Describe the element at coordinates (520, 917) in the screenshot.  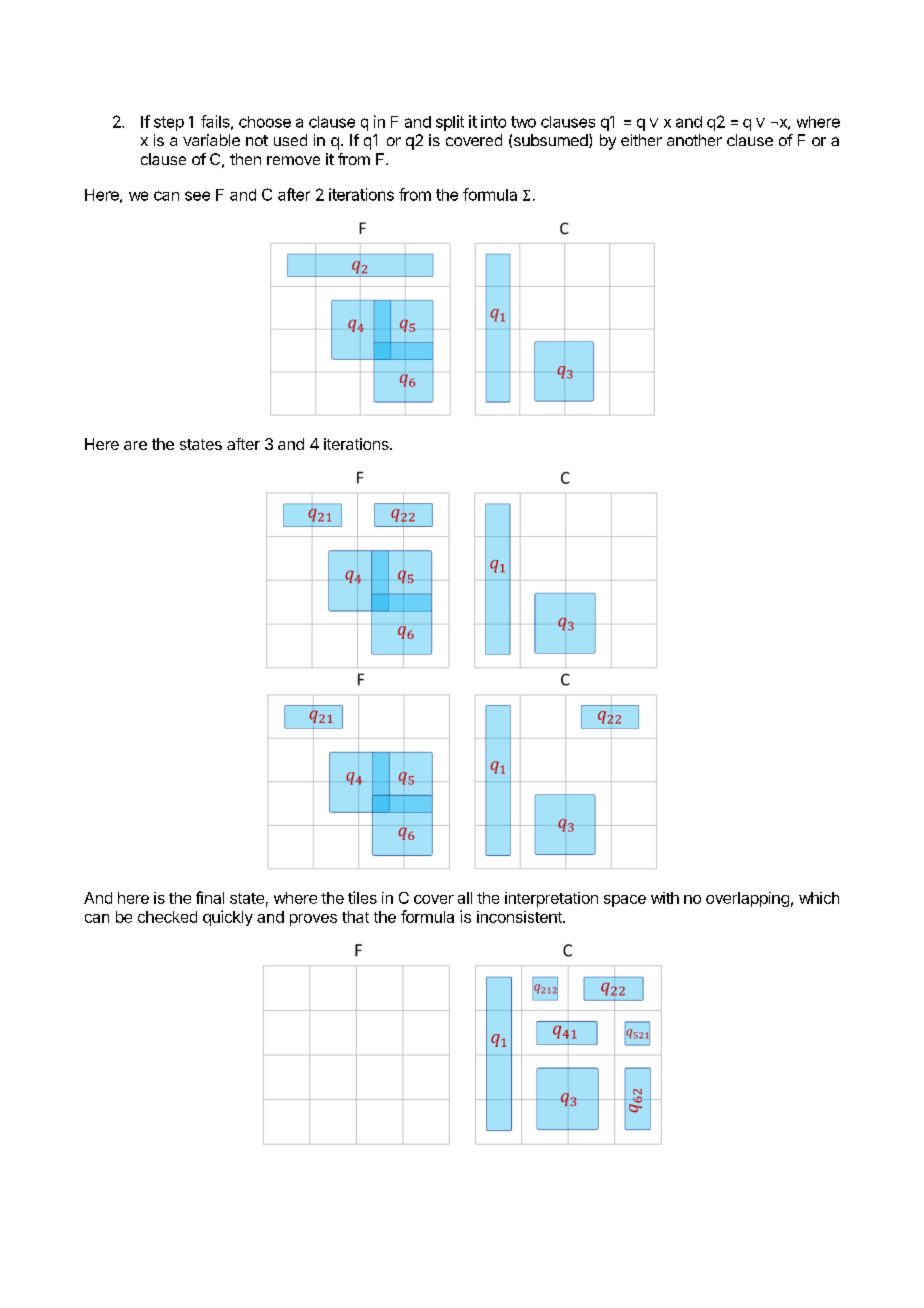
I see `inconsistent` at that location.
